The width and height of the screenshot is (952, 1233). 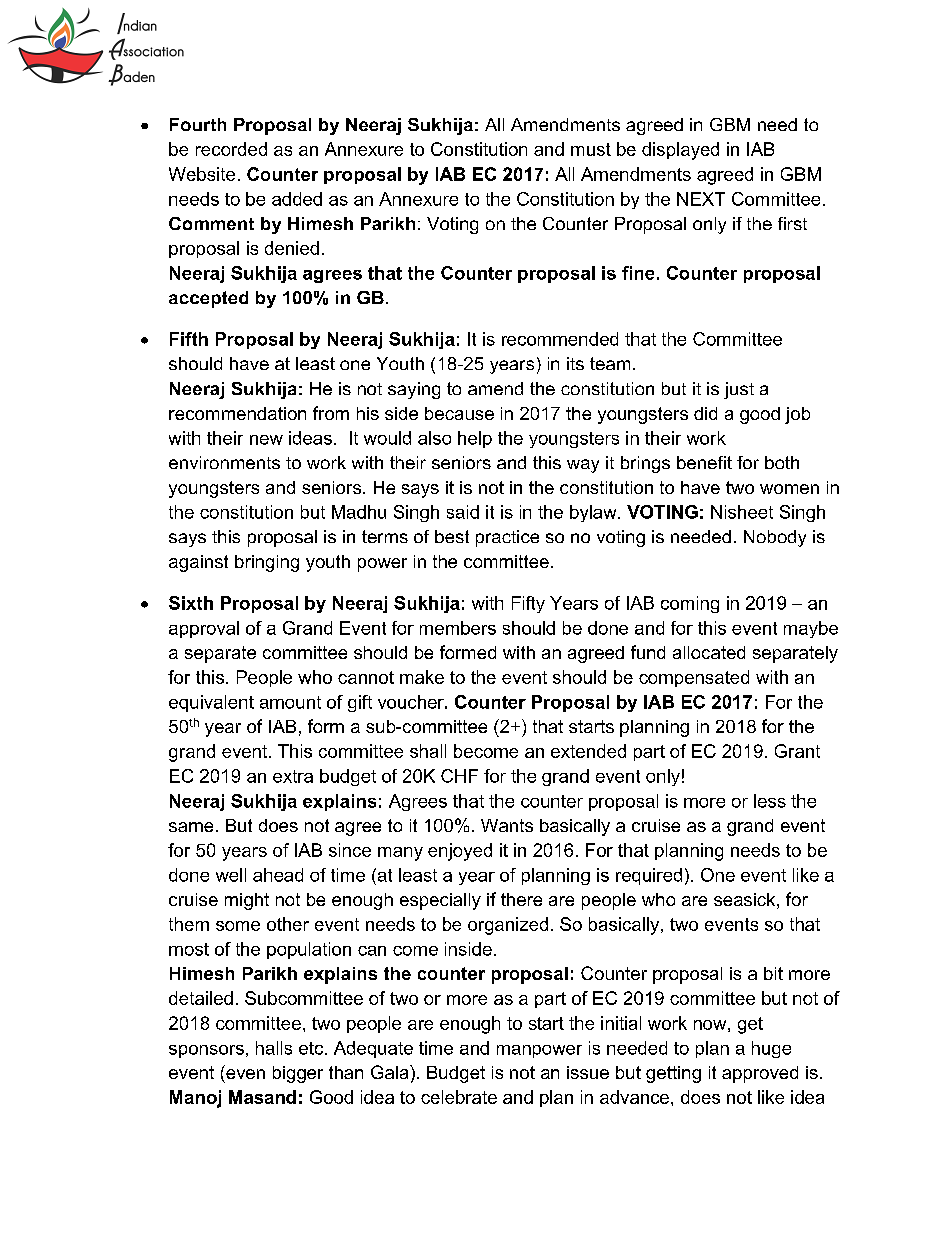 What do you see at coordinates (267, 563) in the screenshot?
I see `bringing` at bounding box center [267, 563].
